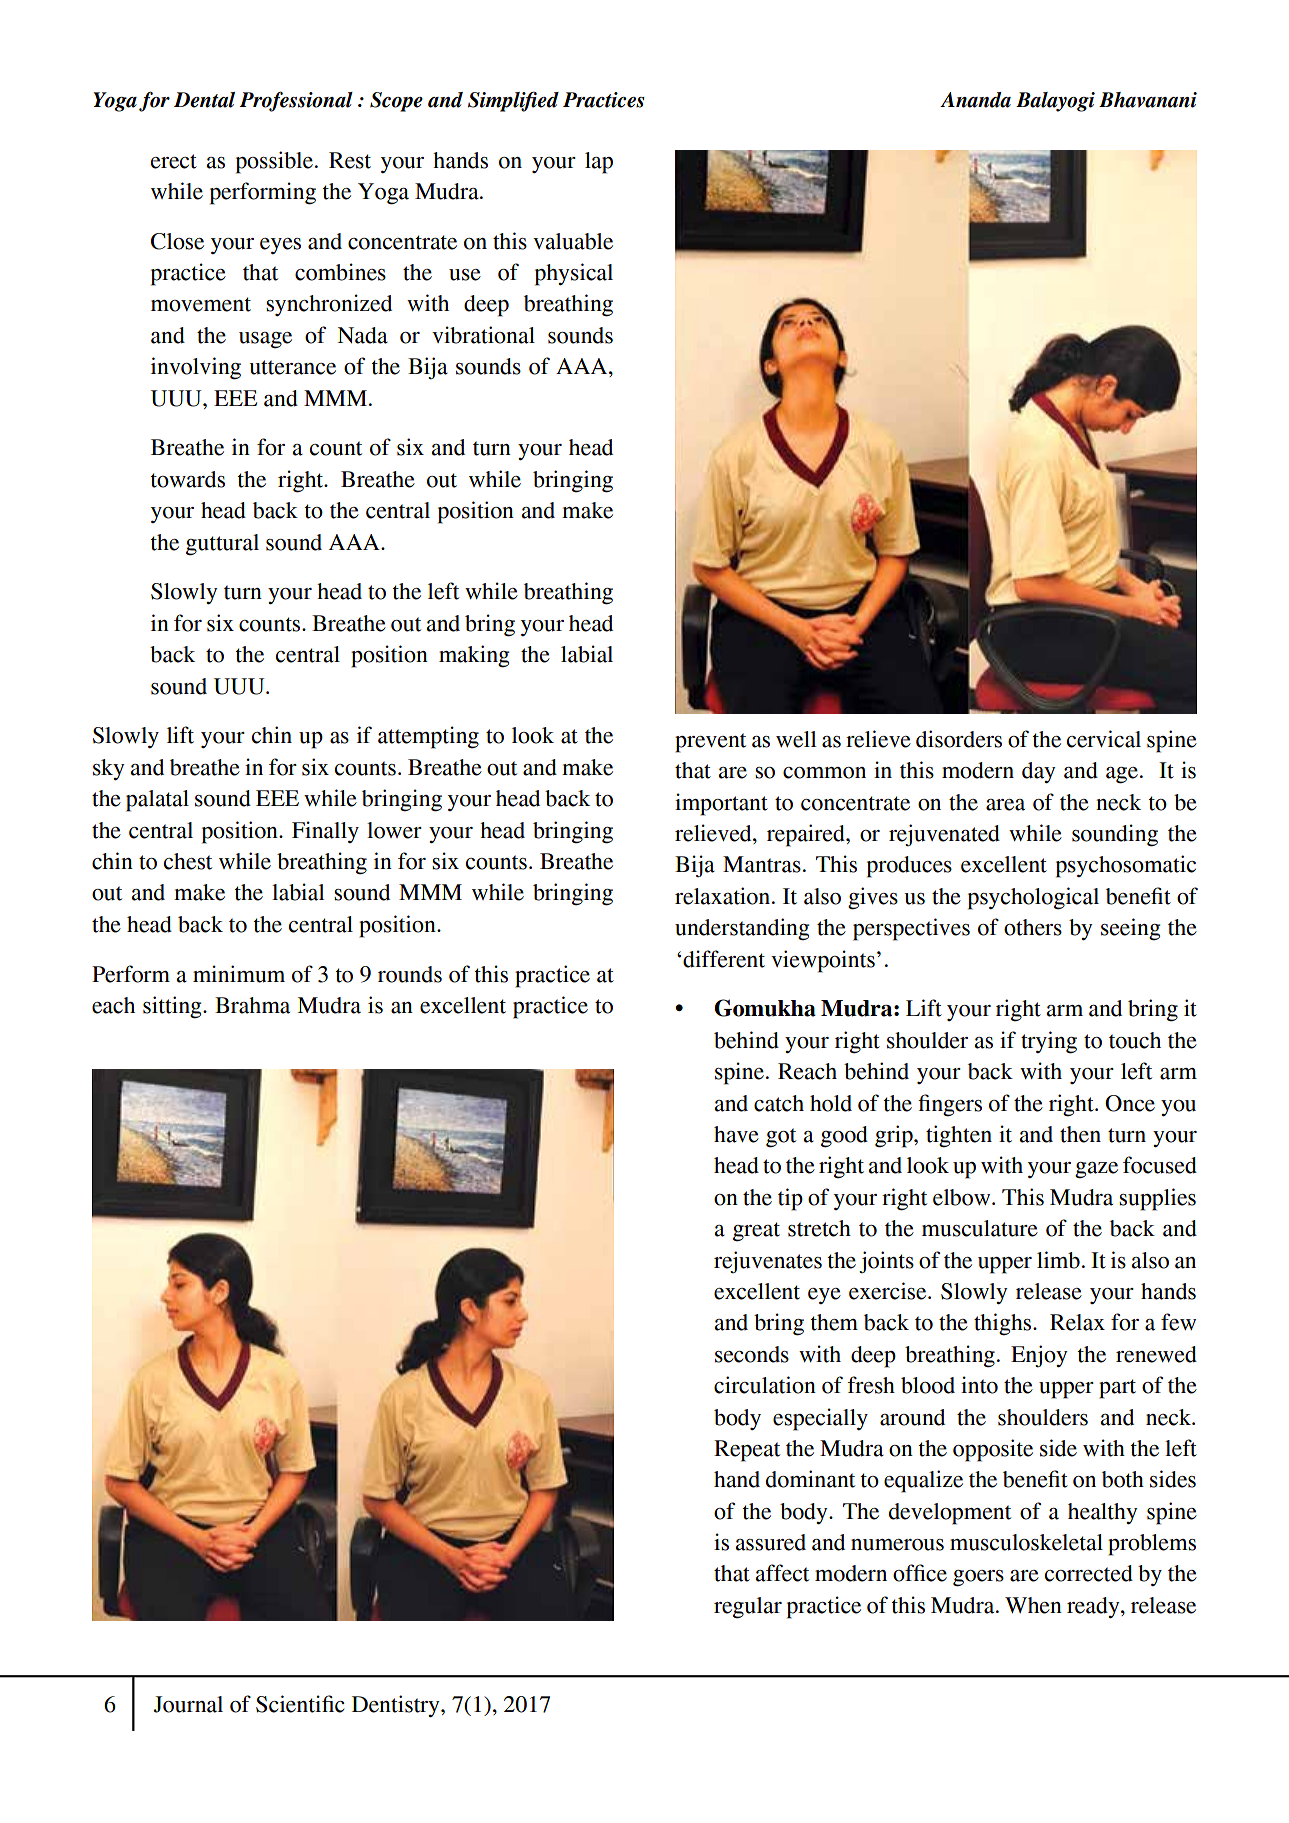 This screenshot has height=1823, width=1289. What do you see at coordinates (1058, 1260) in the screenshot?
I see `limb` at bounding box center [1058, 1260].
